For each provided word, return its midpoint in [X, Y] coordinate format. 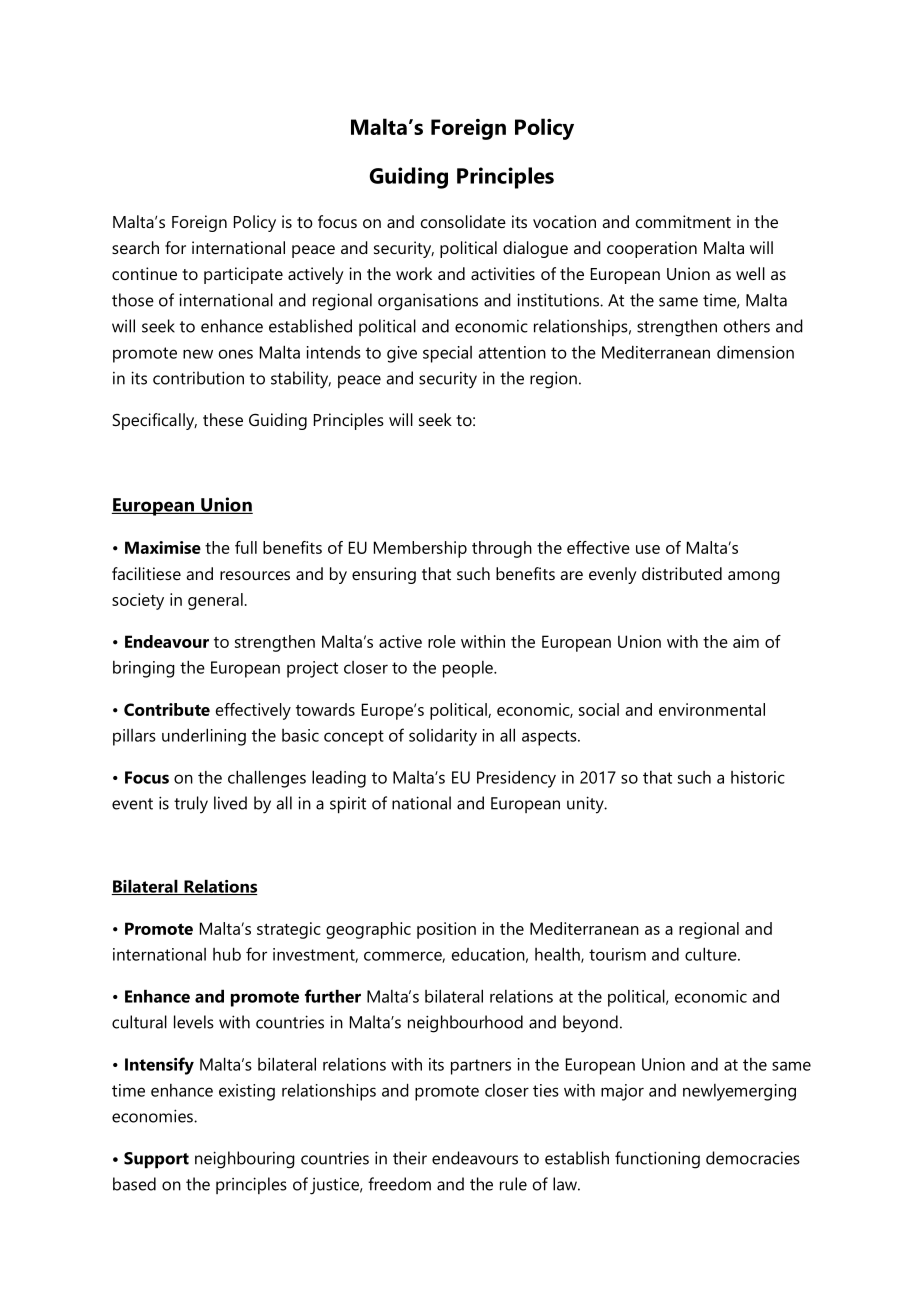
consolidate [463, 221]
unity [586, 805]
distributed [682, 573]
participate [243, 275]
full [246, 547]
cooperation [652, 249]
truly [191, 805]
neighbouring [245, 1160]
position [446, 930]
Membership [420, 549]
